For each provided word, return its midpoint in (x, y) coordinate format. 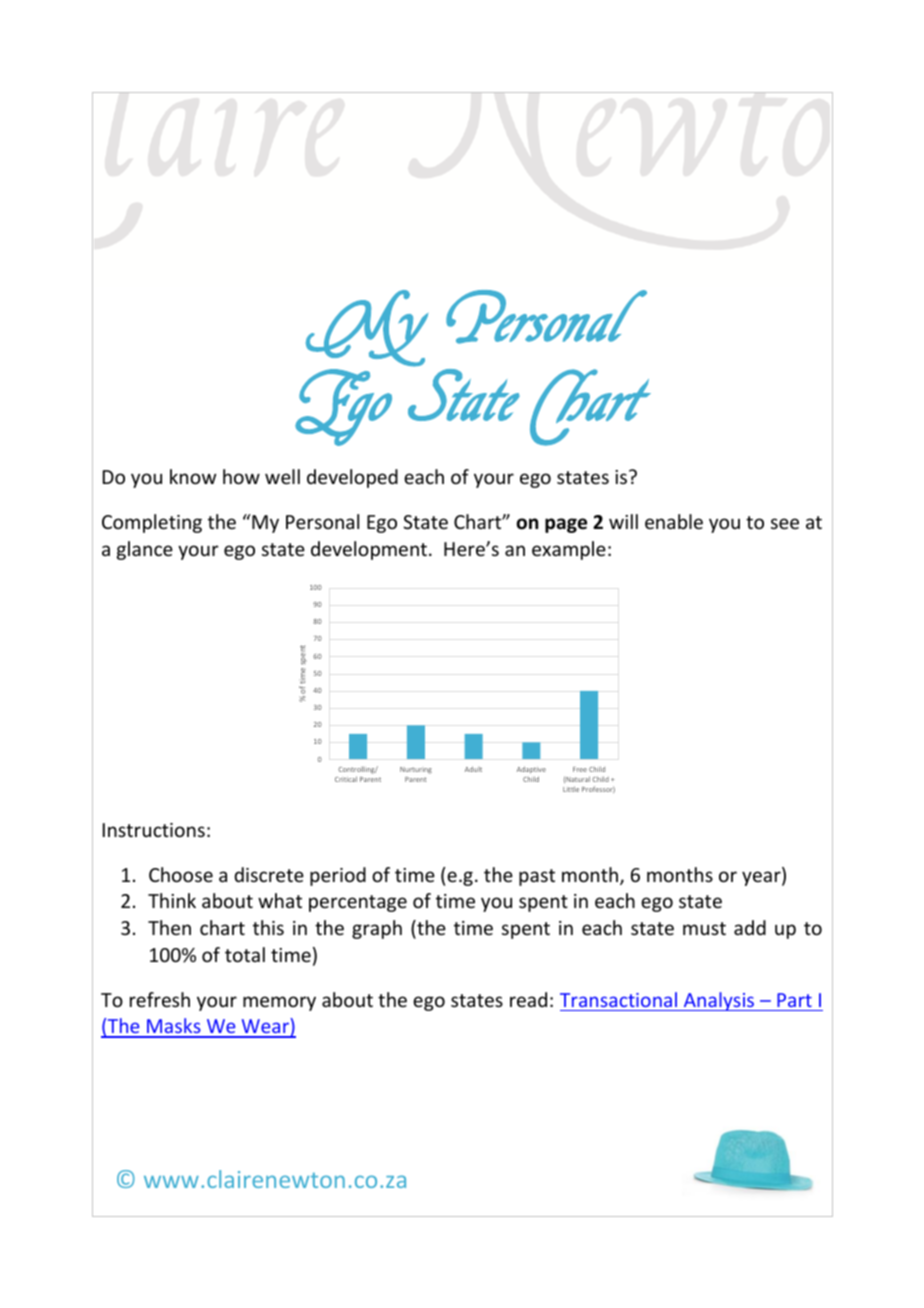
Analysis (719, 1001)
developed (352, 478)
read (528, 999)
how (241, 476)
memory (279, 1003)
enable (674, 521)
